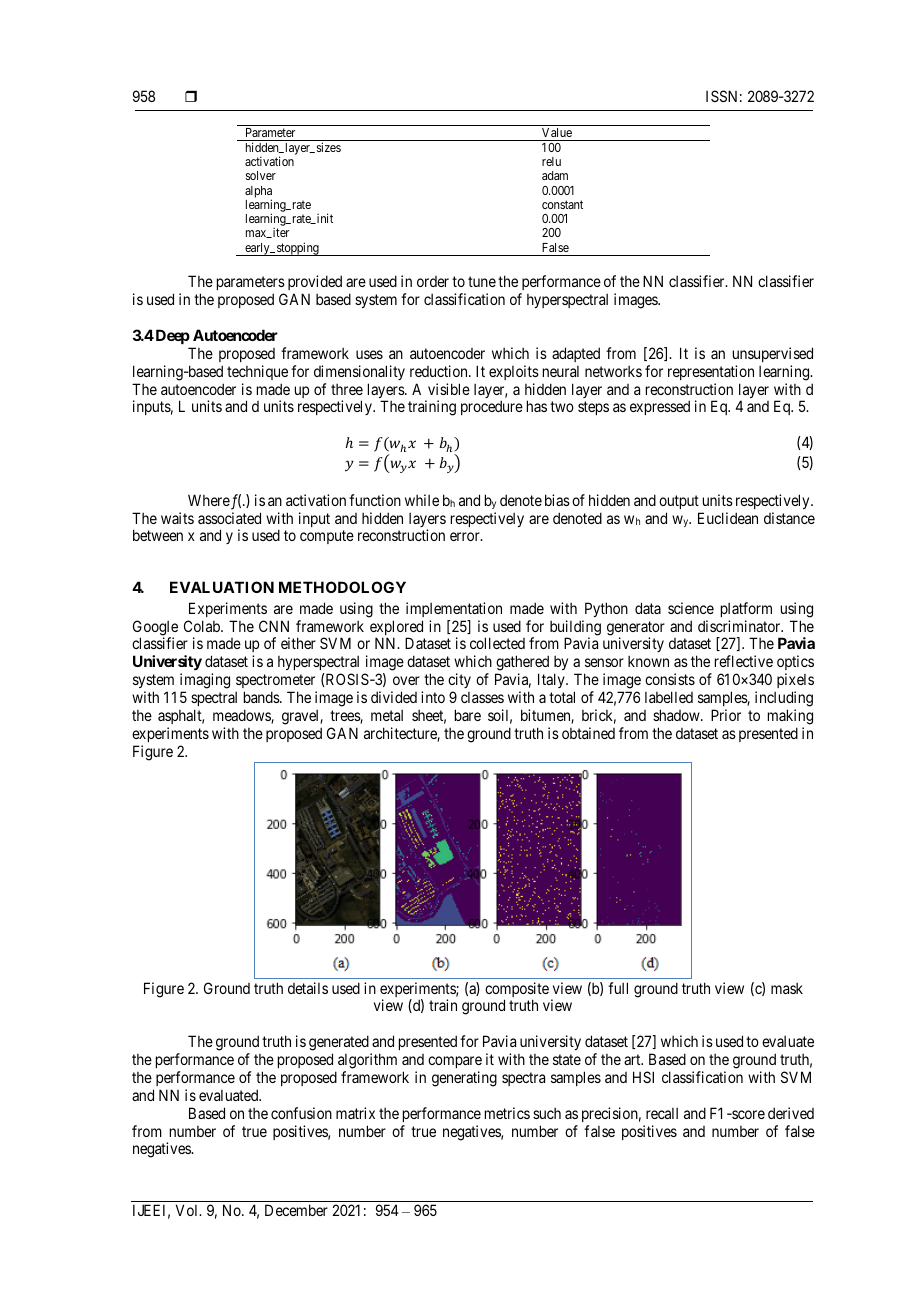 Image resolution: width=924 pixels, height=1308 pixels. Describe the element at coordinates (555, 175) in the screenshot. I see `adam` at that location.
